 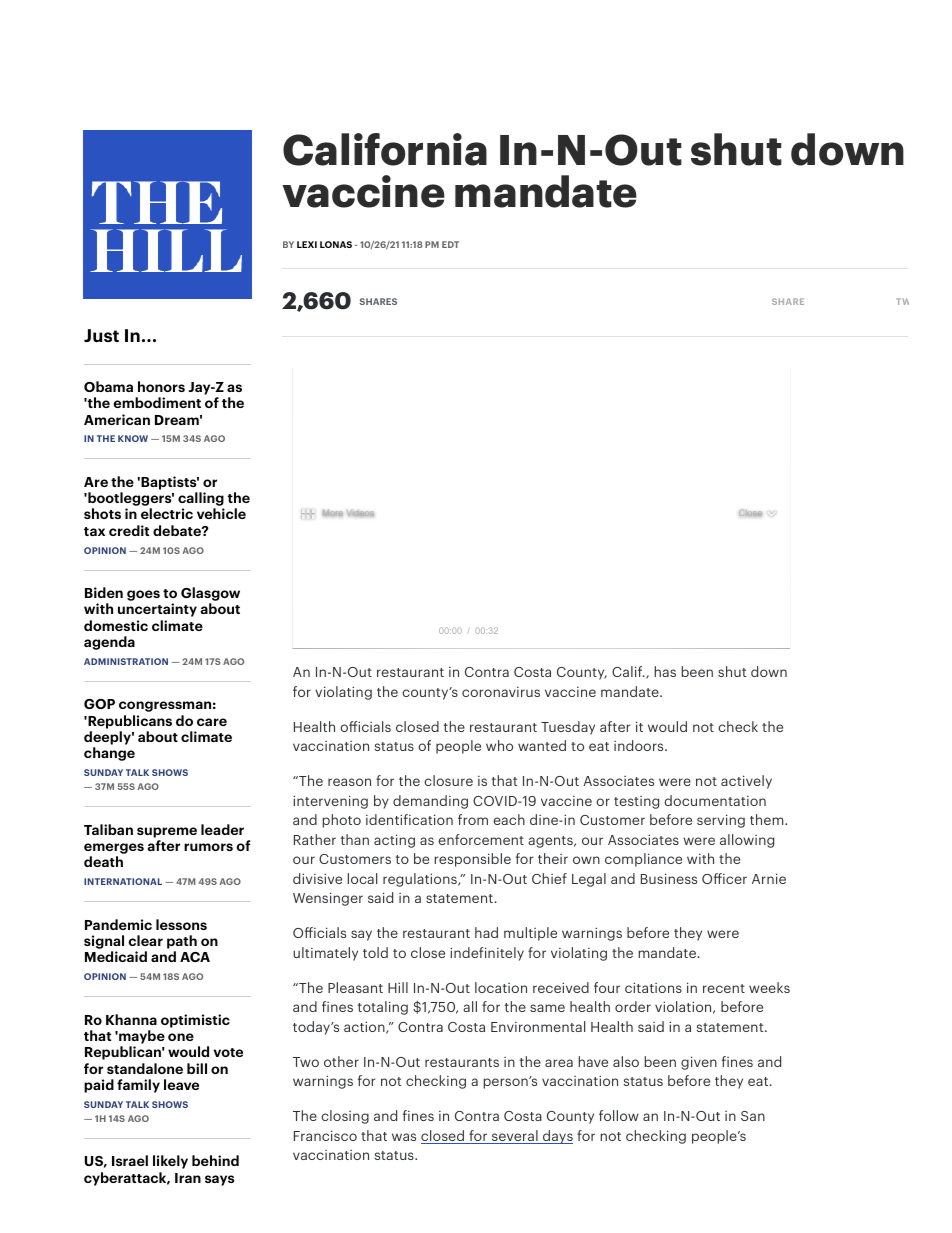 What do you see at coordinates (178, 530) in the screenshot?
I see `debate` at bounding box center [178, 530].
